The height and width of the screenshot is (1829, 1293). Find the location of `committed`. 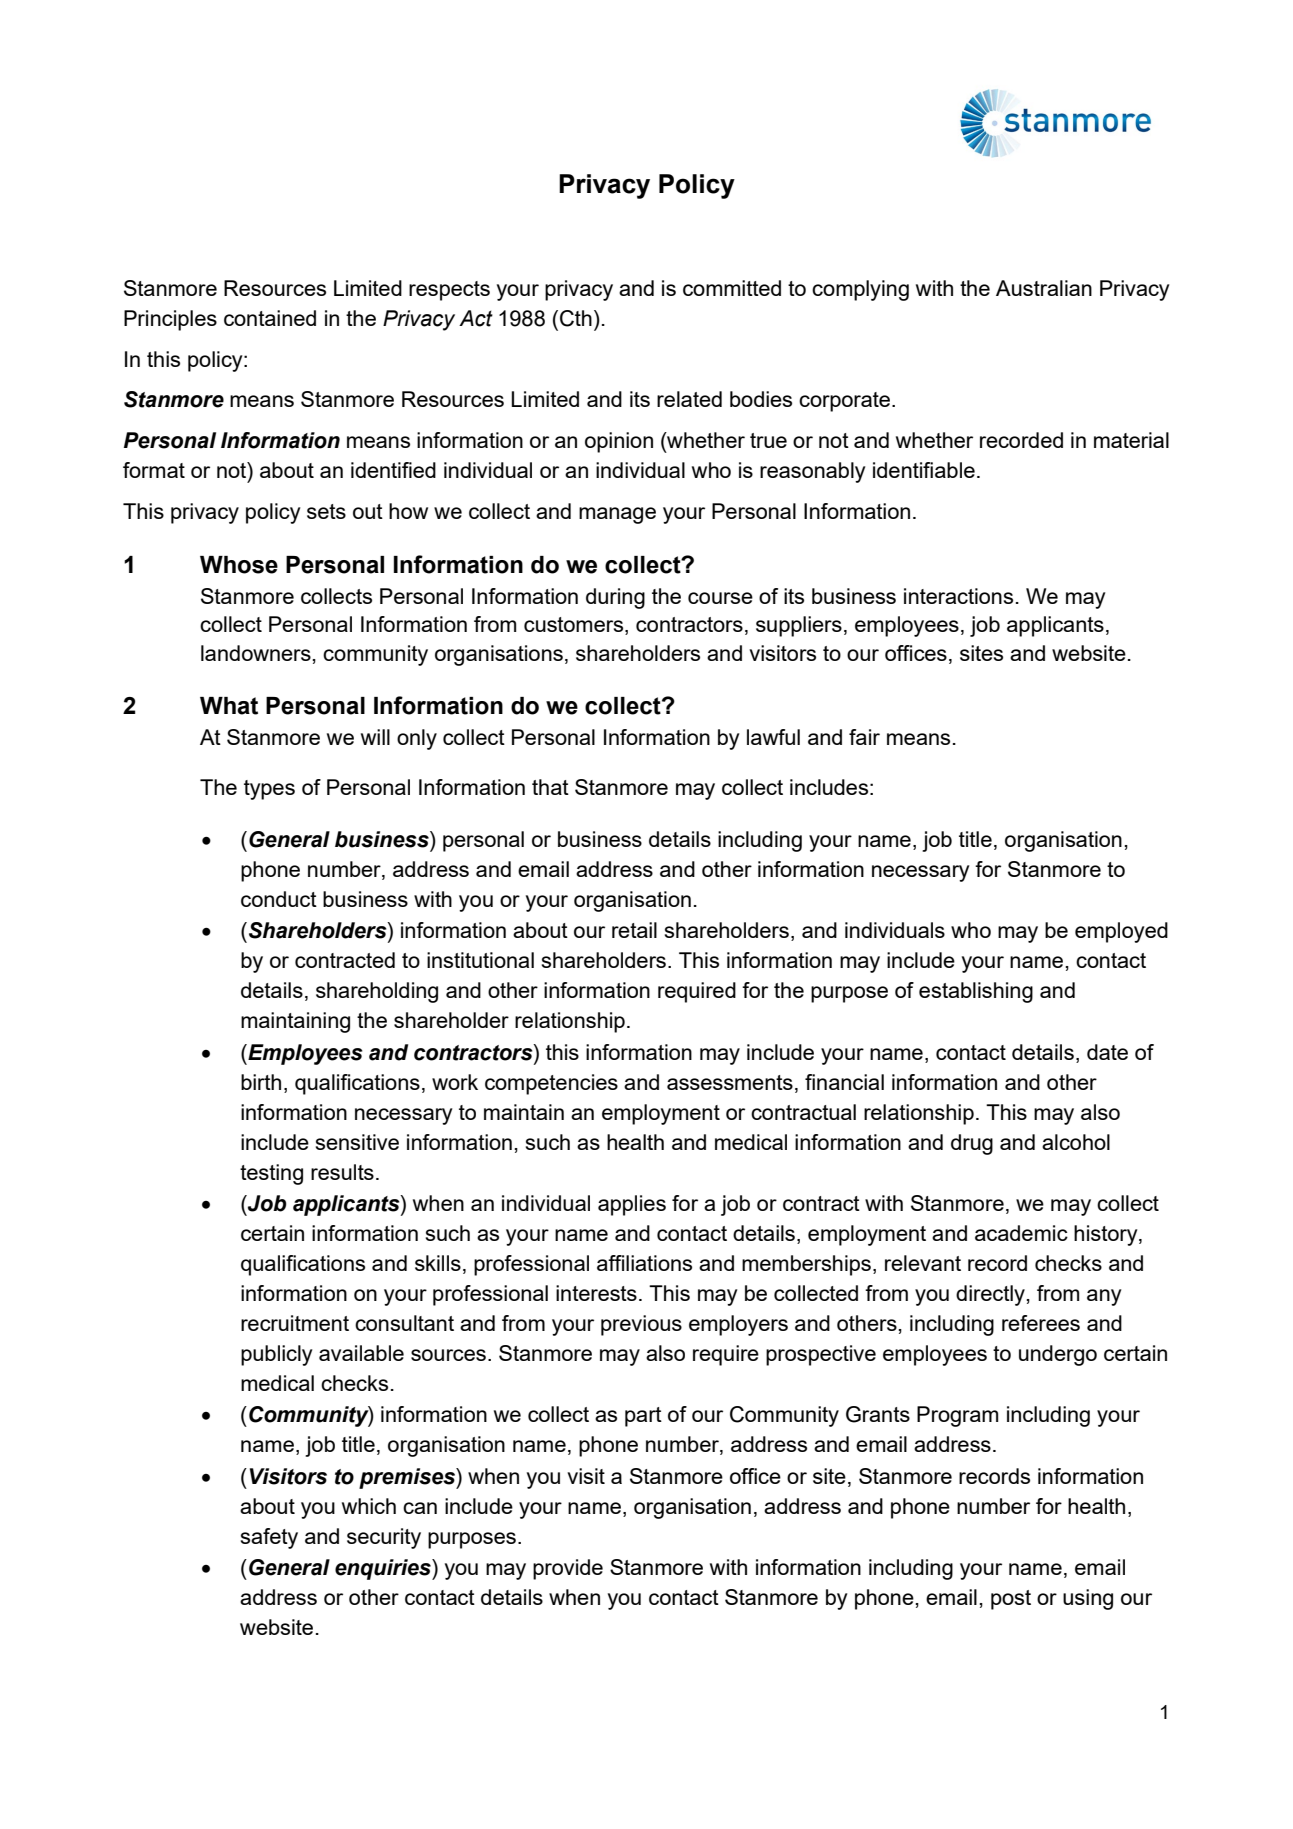

committed is located at coordinates (732, 288).
